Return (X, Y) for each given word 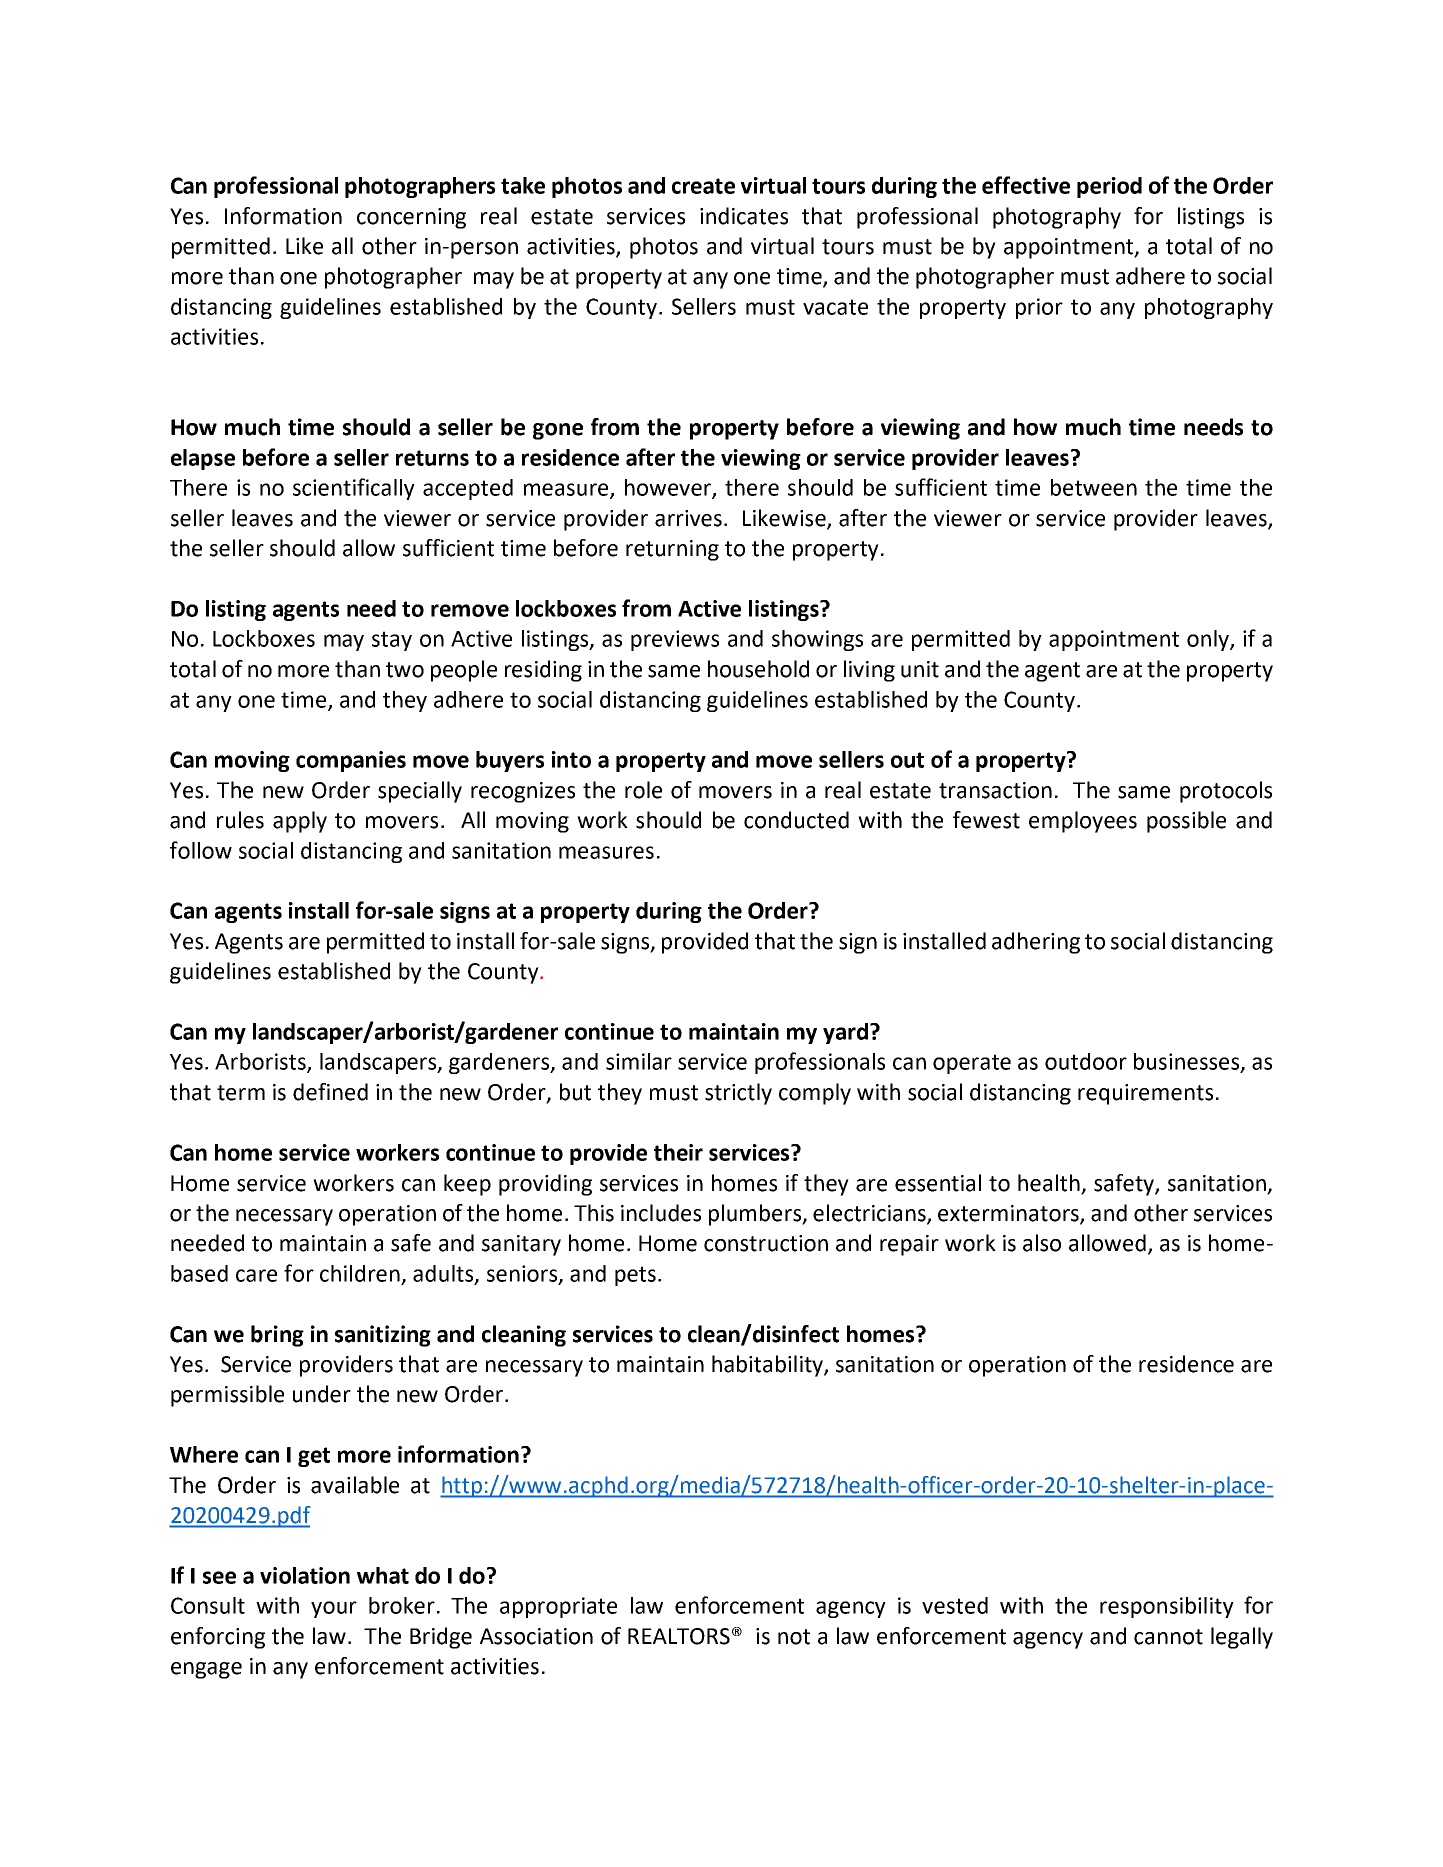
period (1109, 187)
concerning (411, 218)
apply (300, 822)
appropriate (558, 1607)
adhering (1036, 943)
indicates (744, 216)
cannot (1168, 1637)
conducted (796, 820)
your (334, 1609)
